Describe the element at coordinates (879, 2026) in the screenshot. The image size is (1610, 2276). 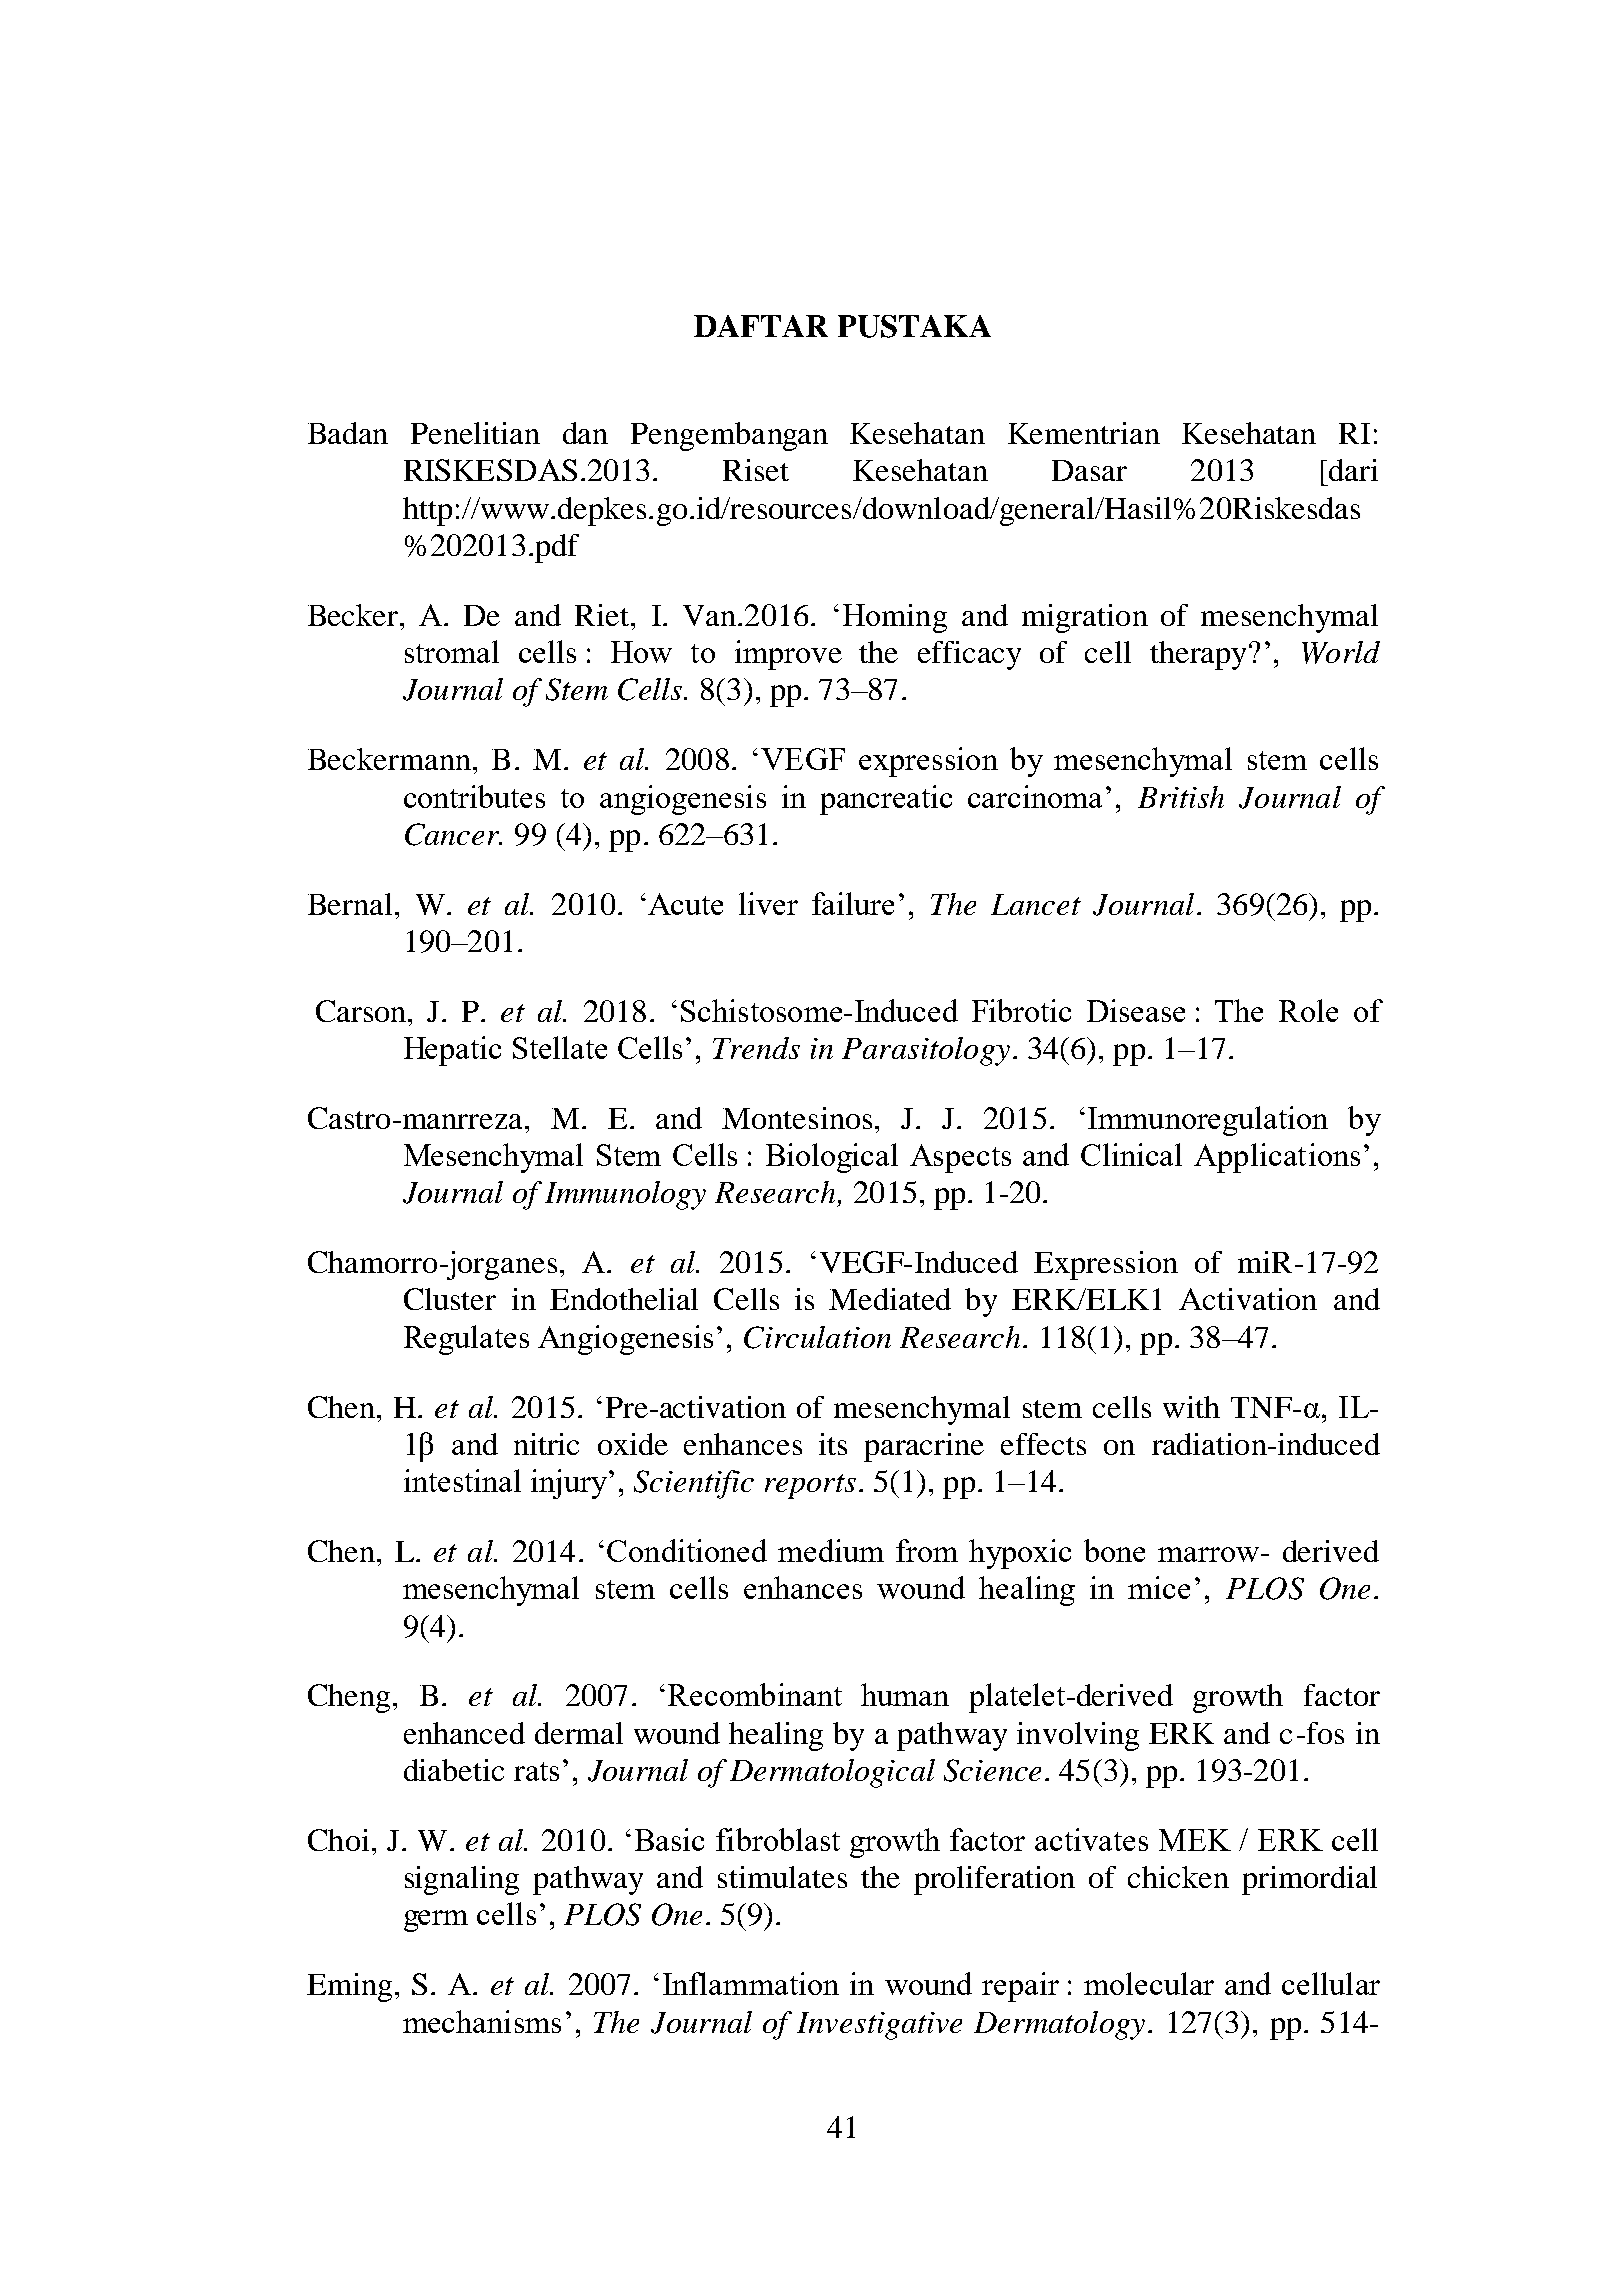
I see `Investigative` at that location.
